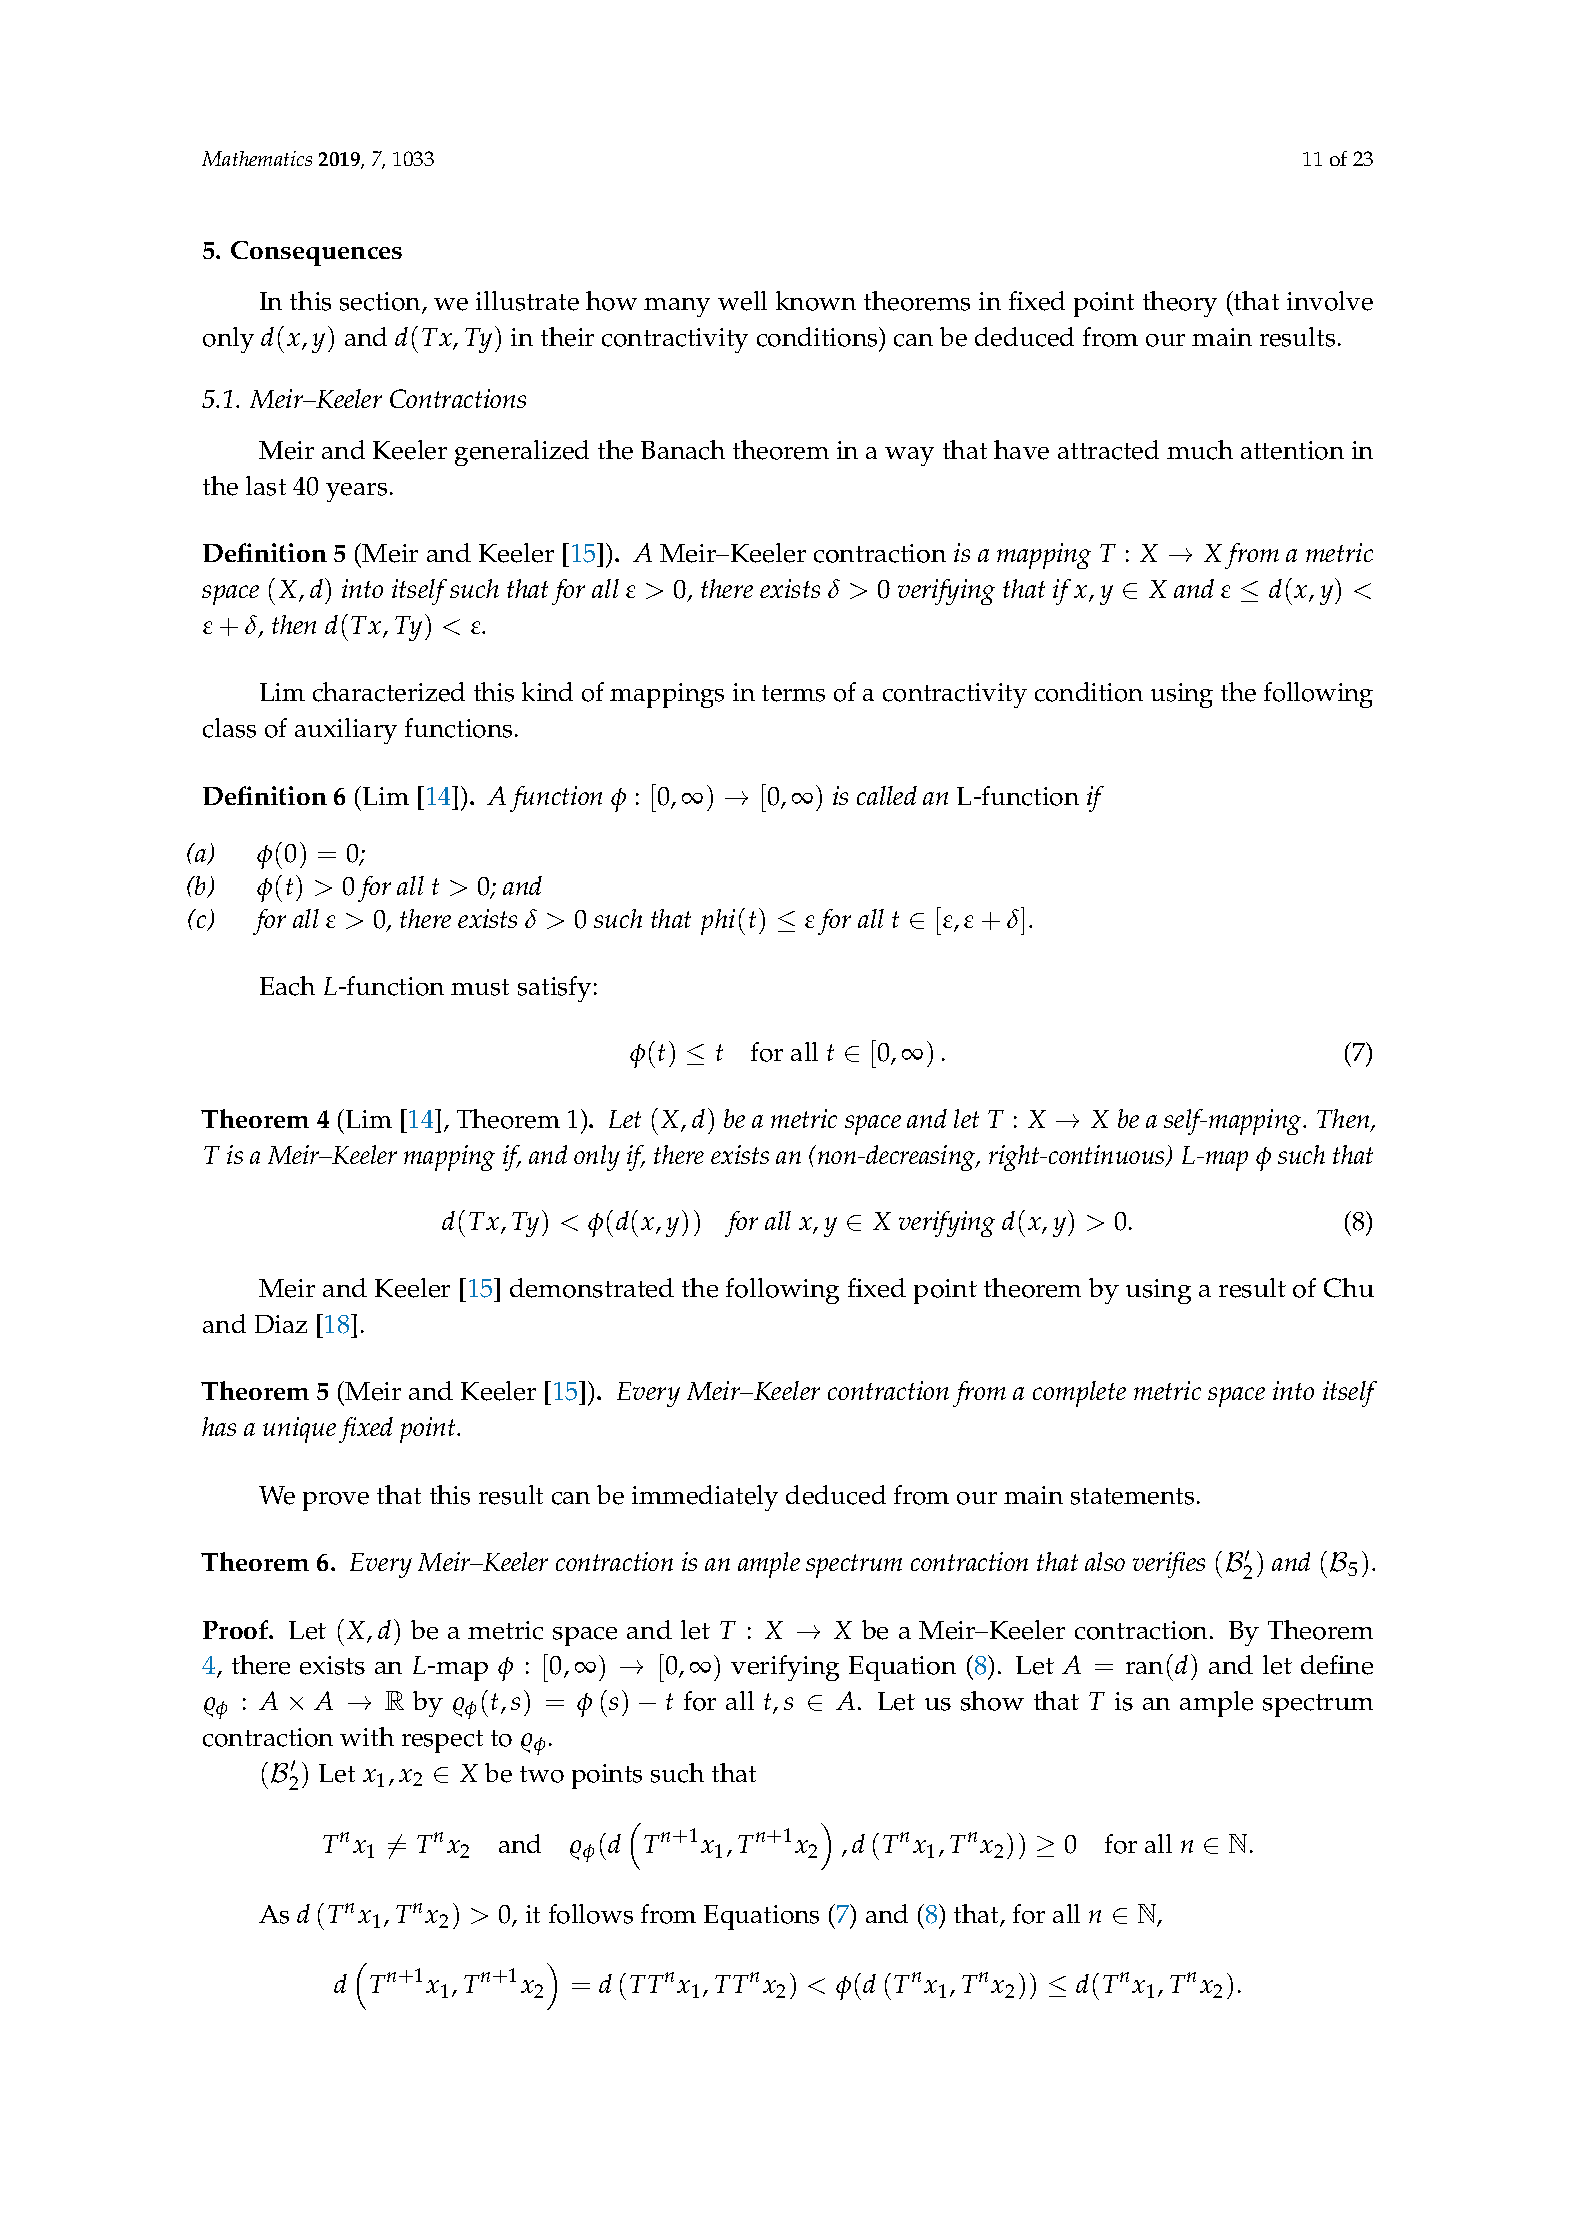 Image resolution: width=1577 pixels, height=2230 pixels. Describe the element at coordinates (287, 986) in the image. I see `Each` at that location.
